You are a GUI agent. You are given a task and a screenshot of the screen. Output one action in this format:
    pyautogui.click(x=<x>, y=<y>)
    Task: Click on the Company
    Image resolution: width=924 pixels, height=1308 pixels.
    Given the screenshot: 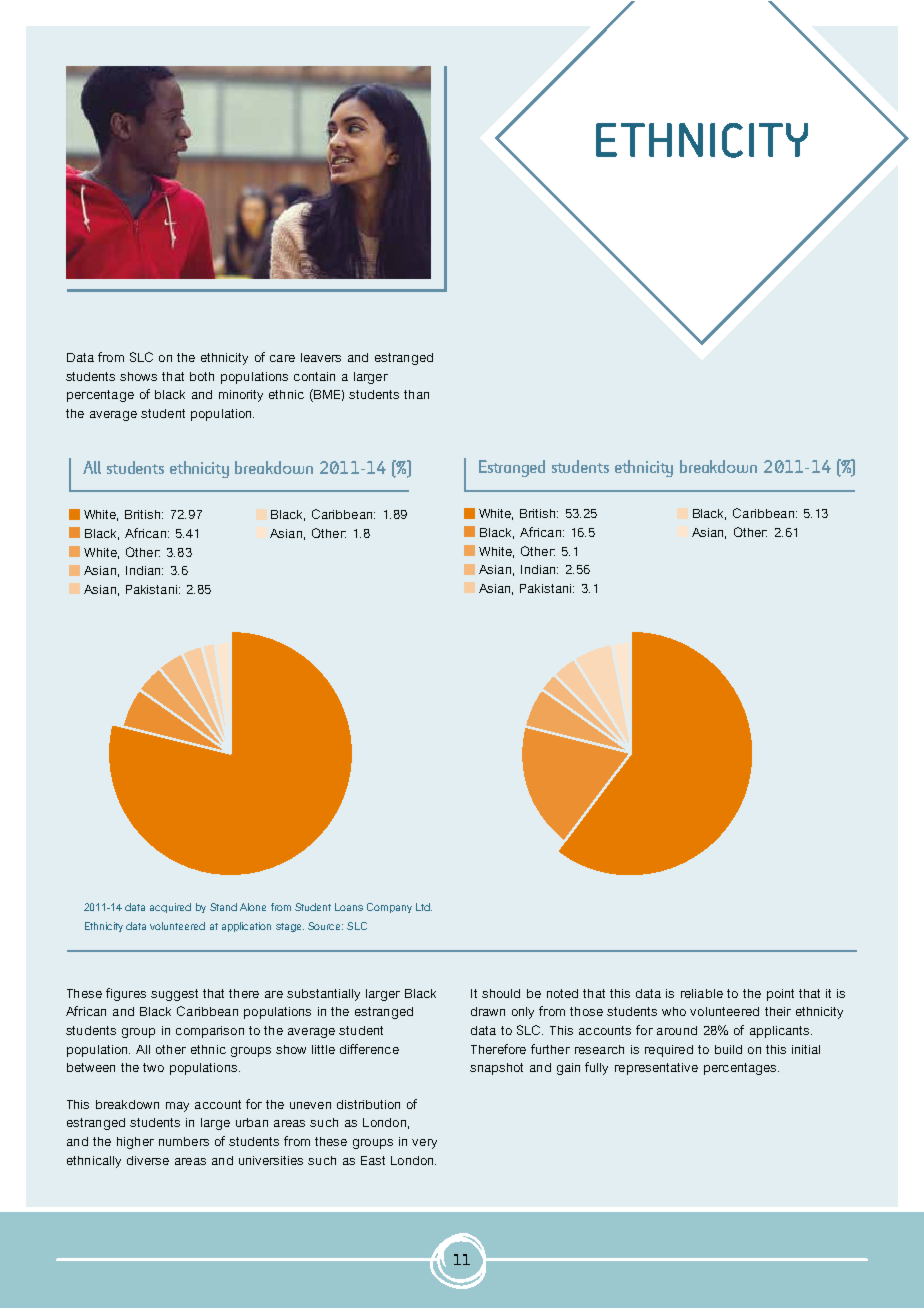 What is the action you would take?
    pyautogui.click(x=389, y=908)
